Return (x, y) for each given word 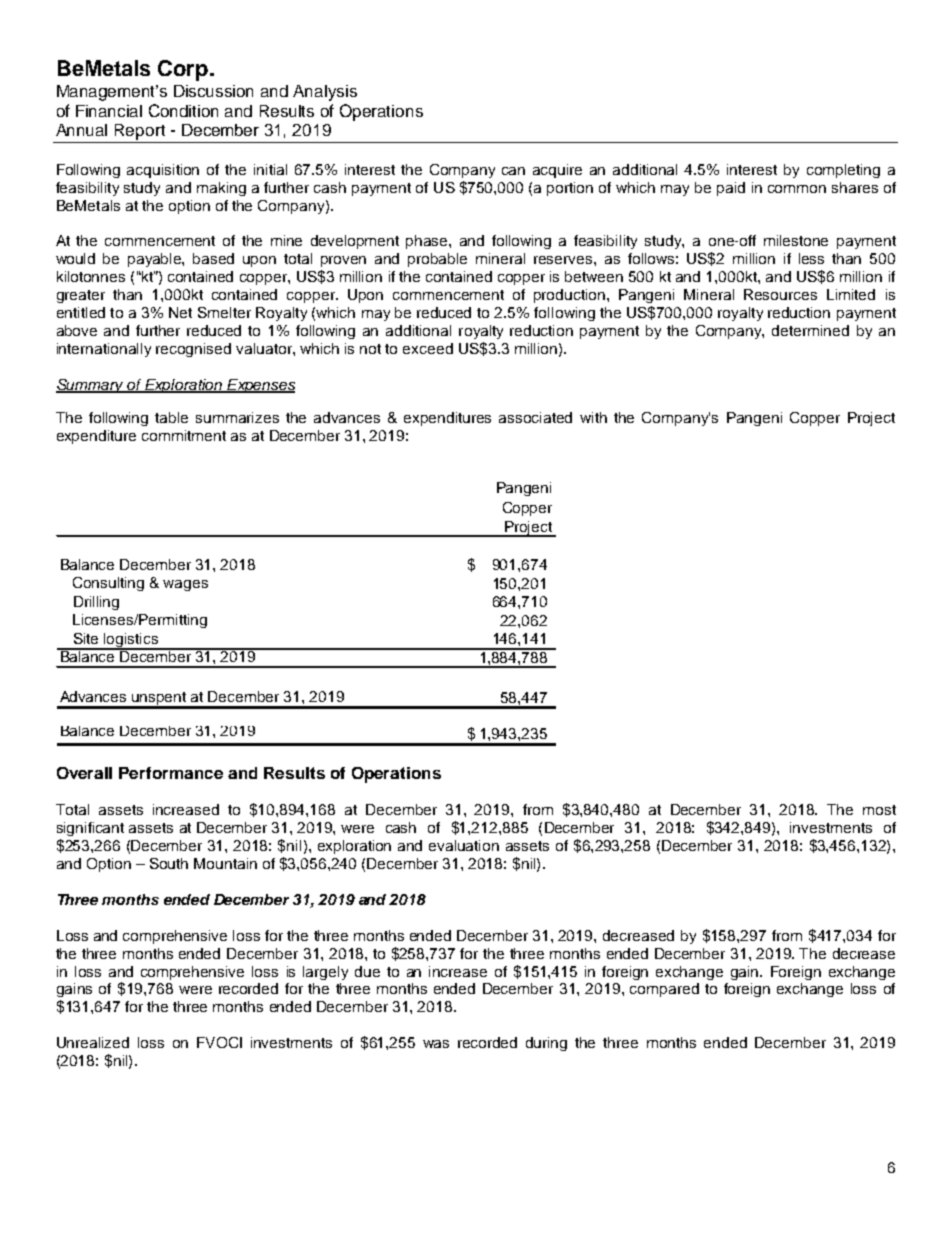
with (593, 417)
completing (843, 171)
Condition (183, 110)
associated (535, 417)
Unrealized (93, 1042)
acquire (557, 171)
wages (185, 585)
